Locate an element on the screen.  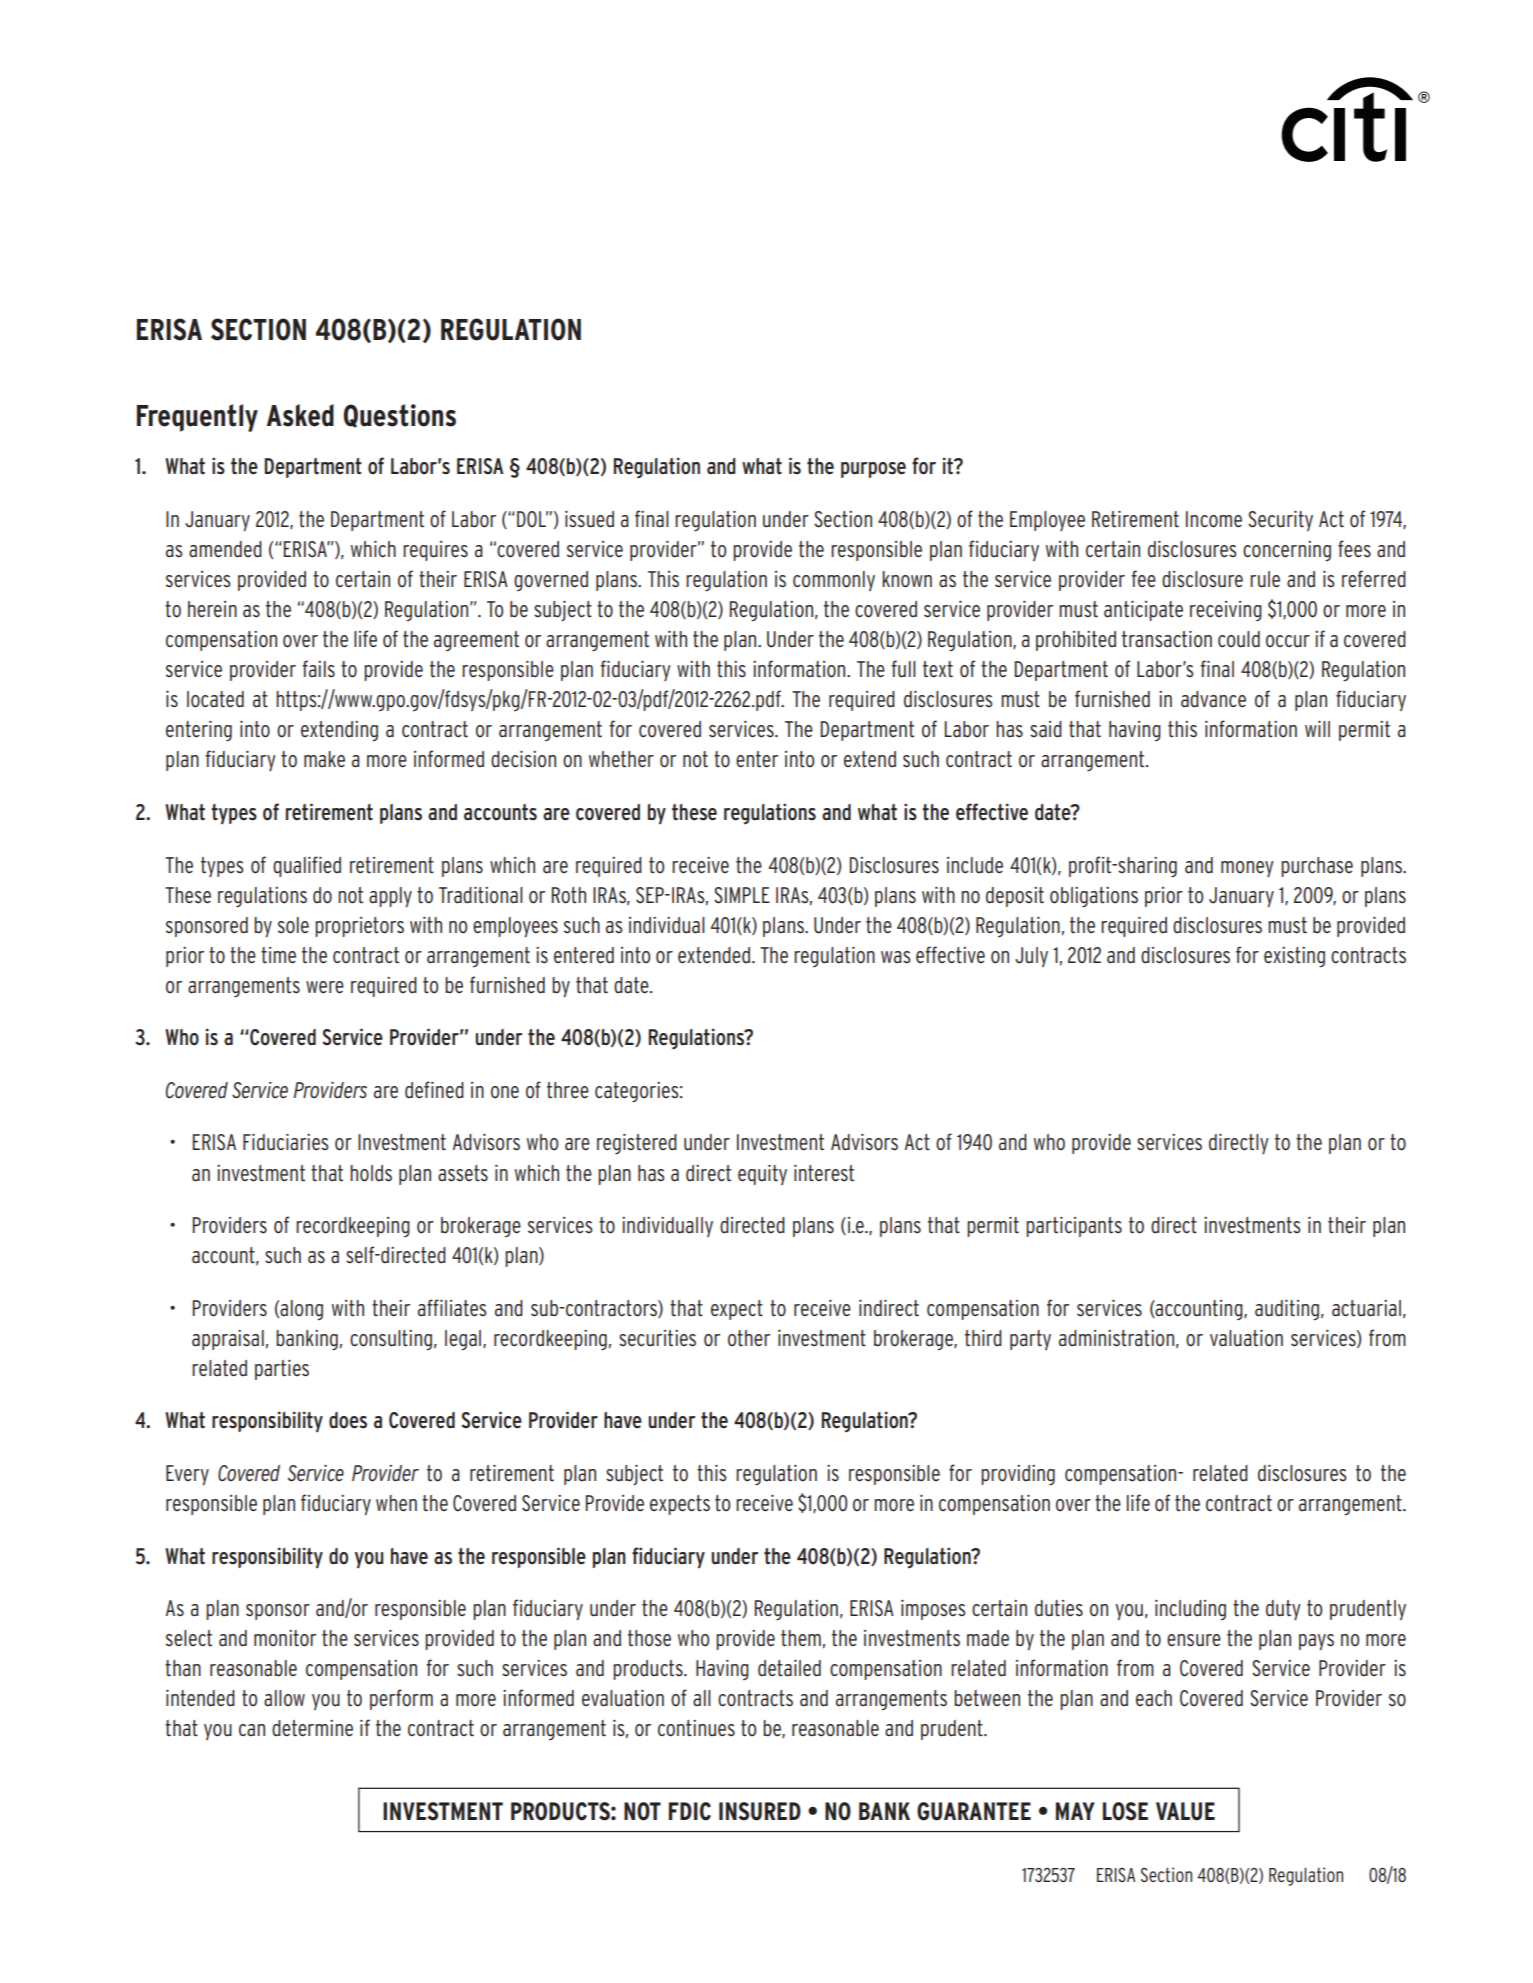
INSURED is located at coordinates (760, 1811).
